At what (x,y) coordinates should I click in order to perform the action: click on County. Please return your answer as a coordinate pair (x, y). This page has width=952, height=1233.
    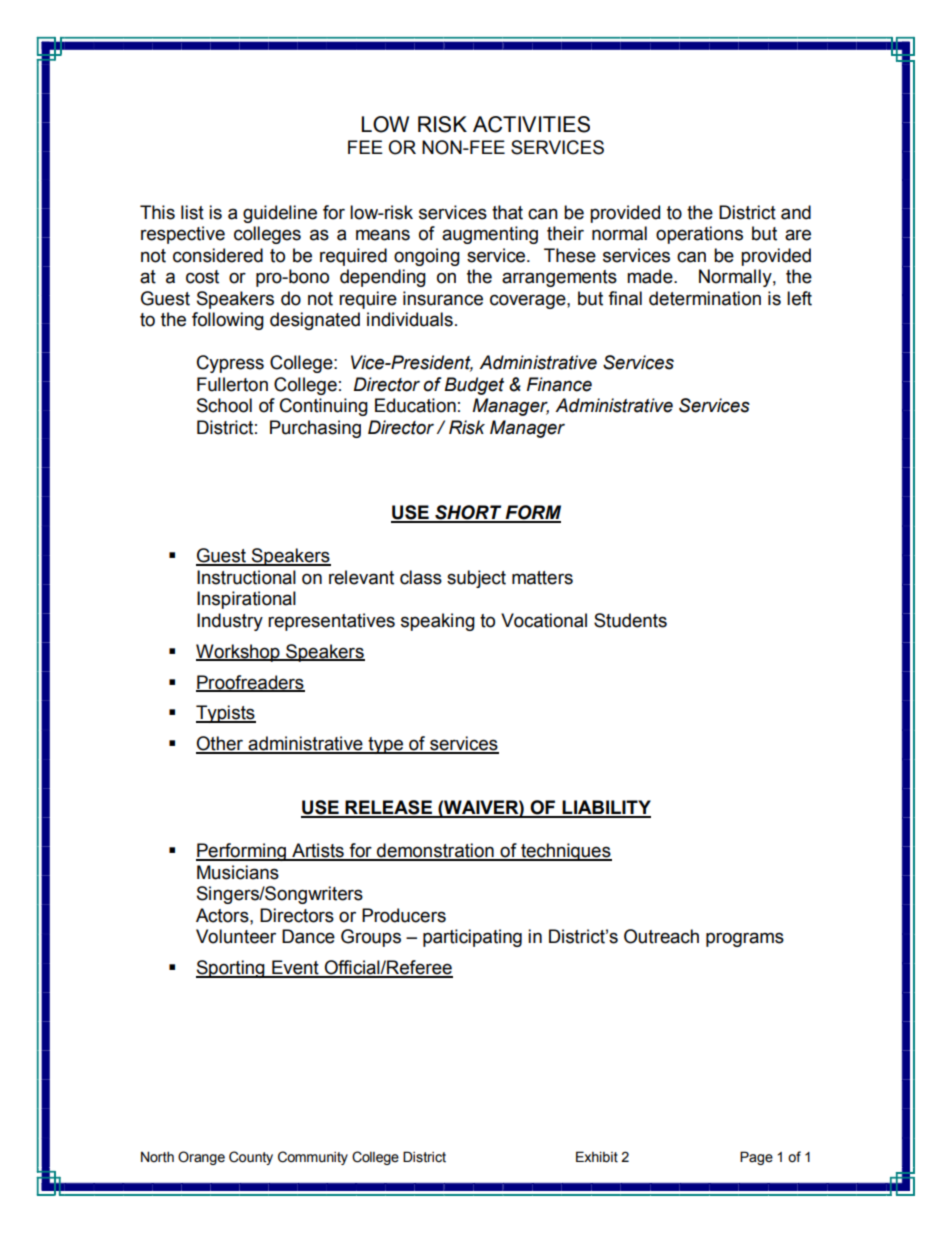
    Looking at the image, I should click on (251, 1158).
